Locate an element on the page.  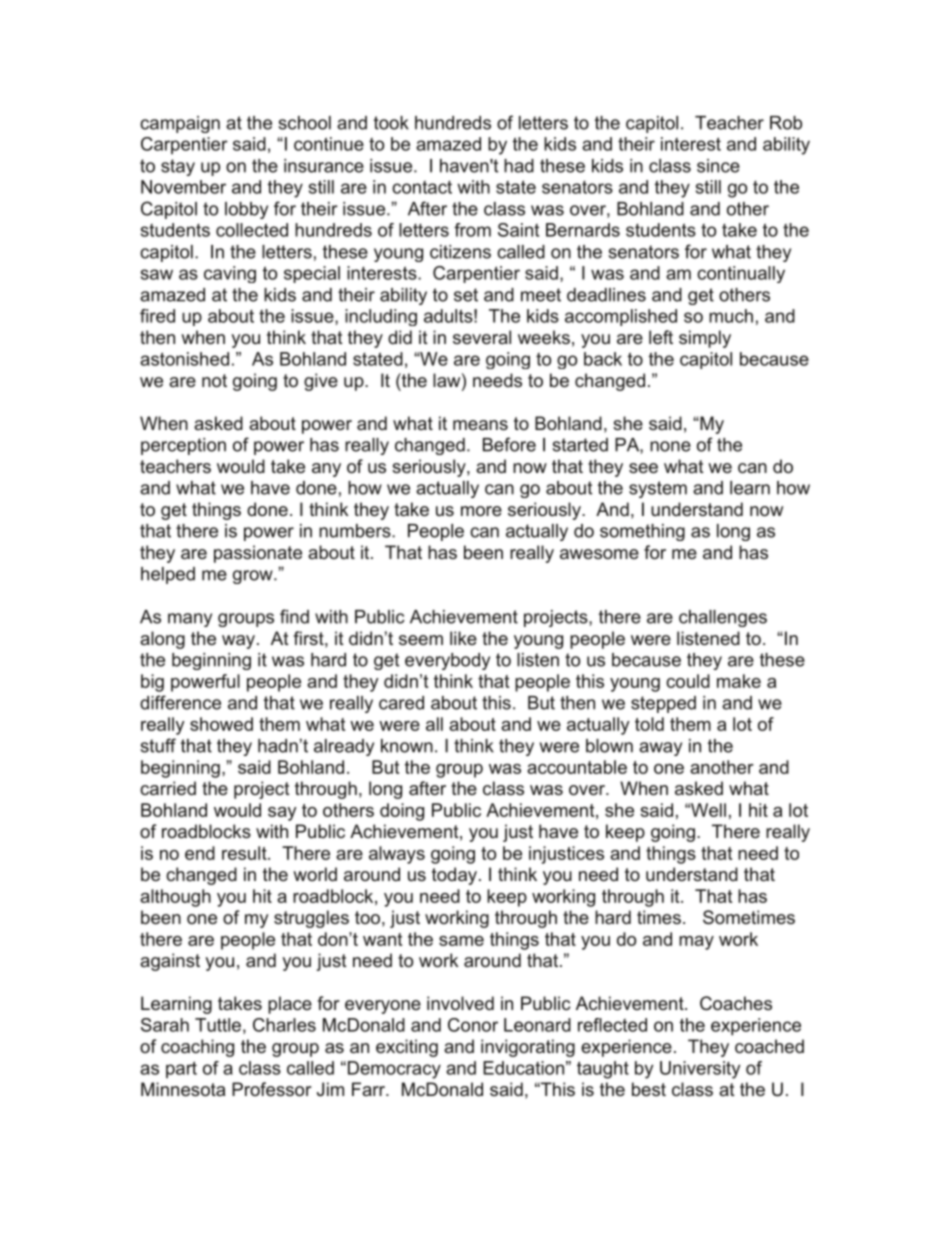
means is located at coordinates (480, 425).
